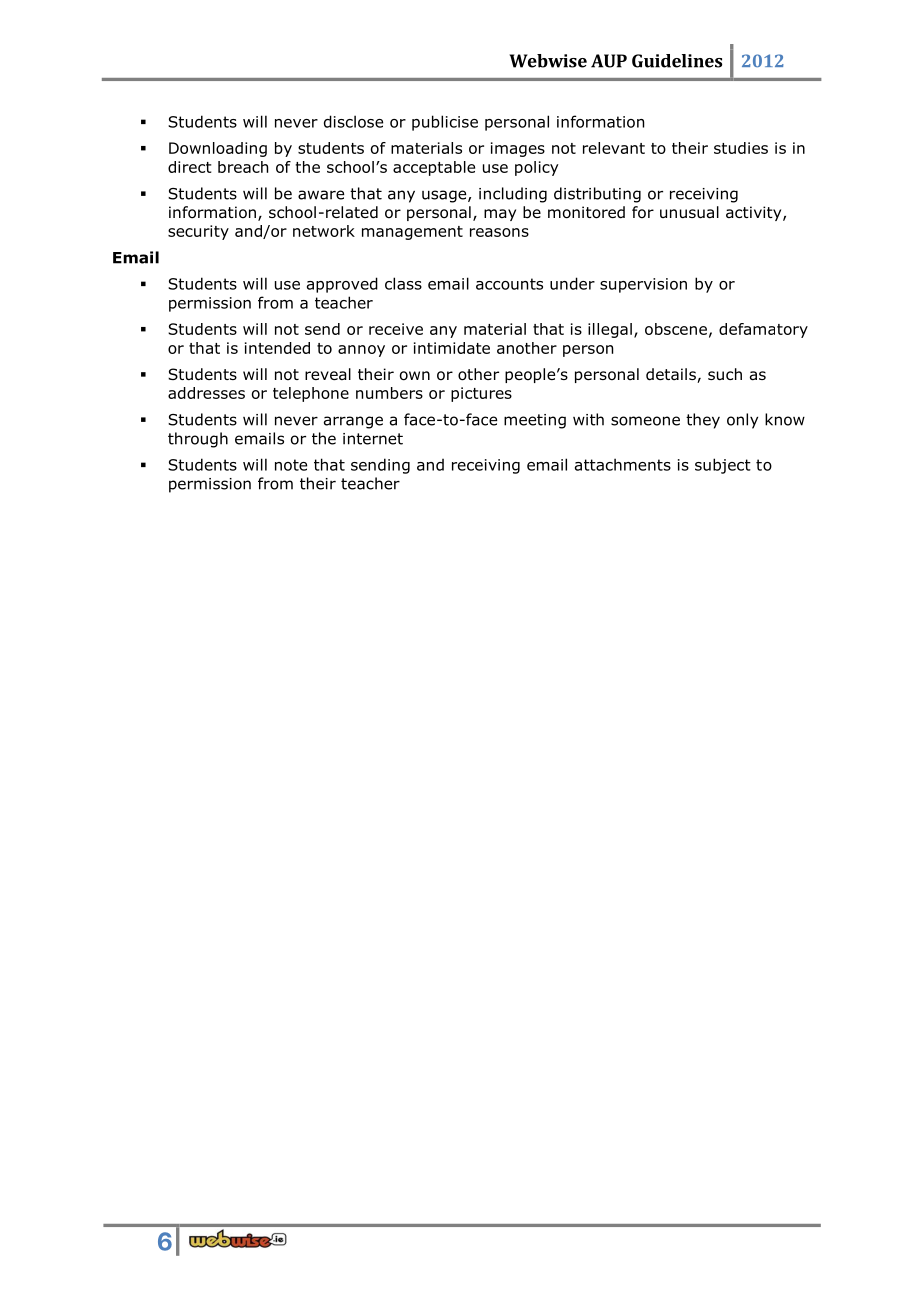 This screenshot has height=1308, width=924. Describe the element at coordinates (643, 285) in the screenshot. I see `supervision` at that location.
